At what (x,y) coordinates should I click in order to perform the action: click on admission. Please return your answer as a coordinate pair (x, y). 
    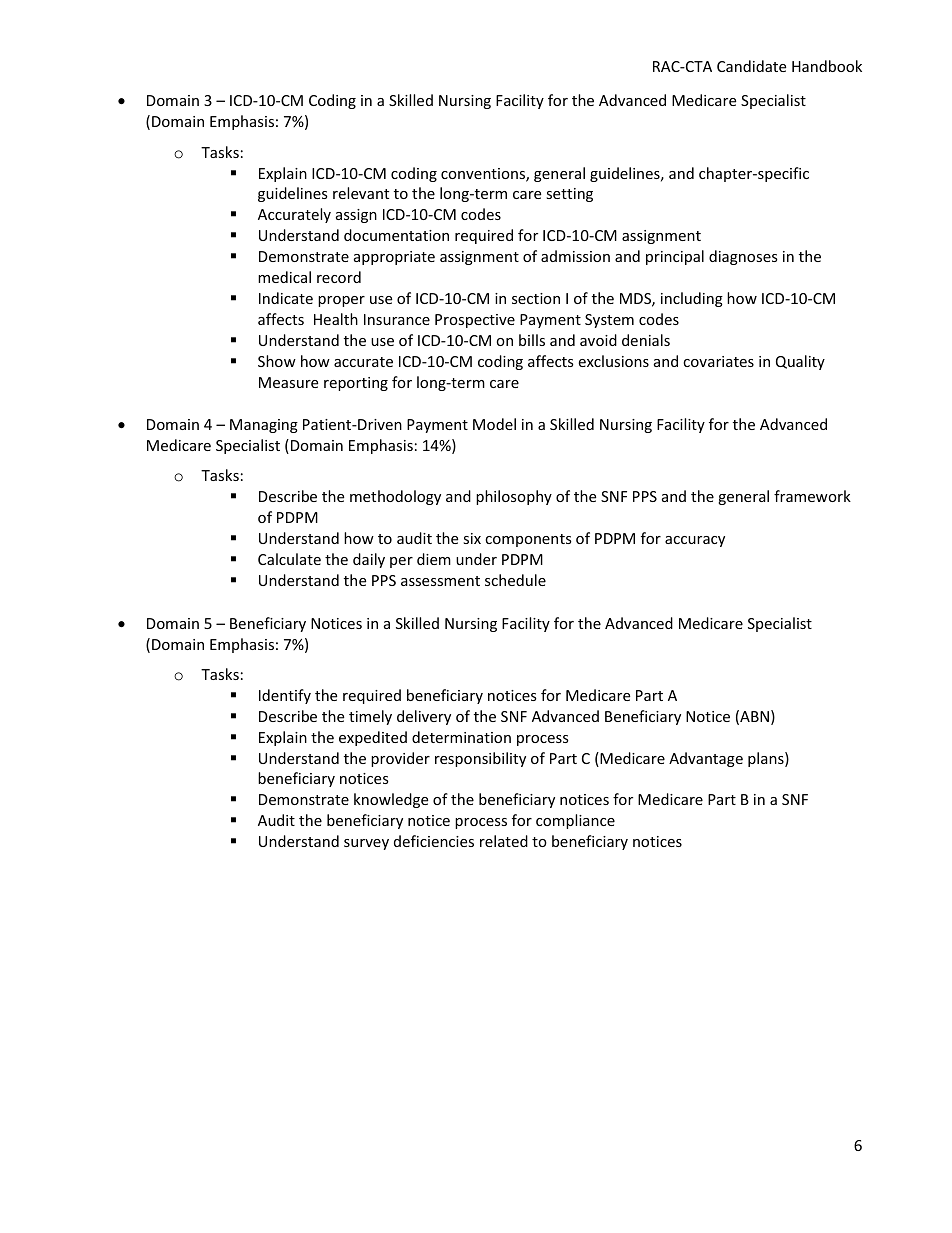
    Looking at the image, I should click on (575, 256).
